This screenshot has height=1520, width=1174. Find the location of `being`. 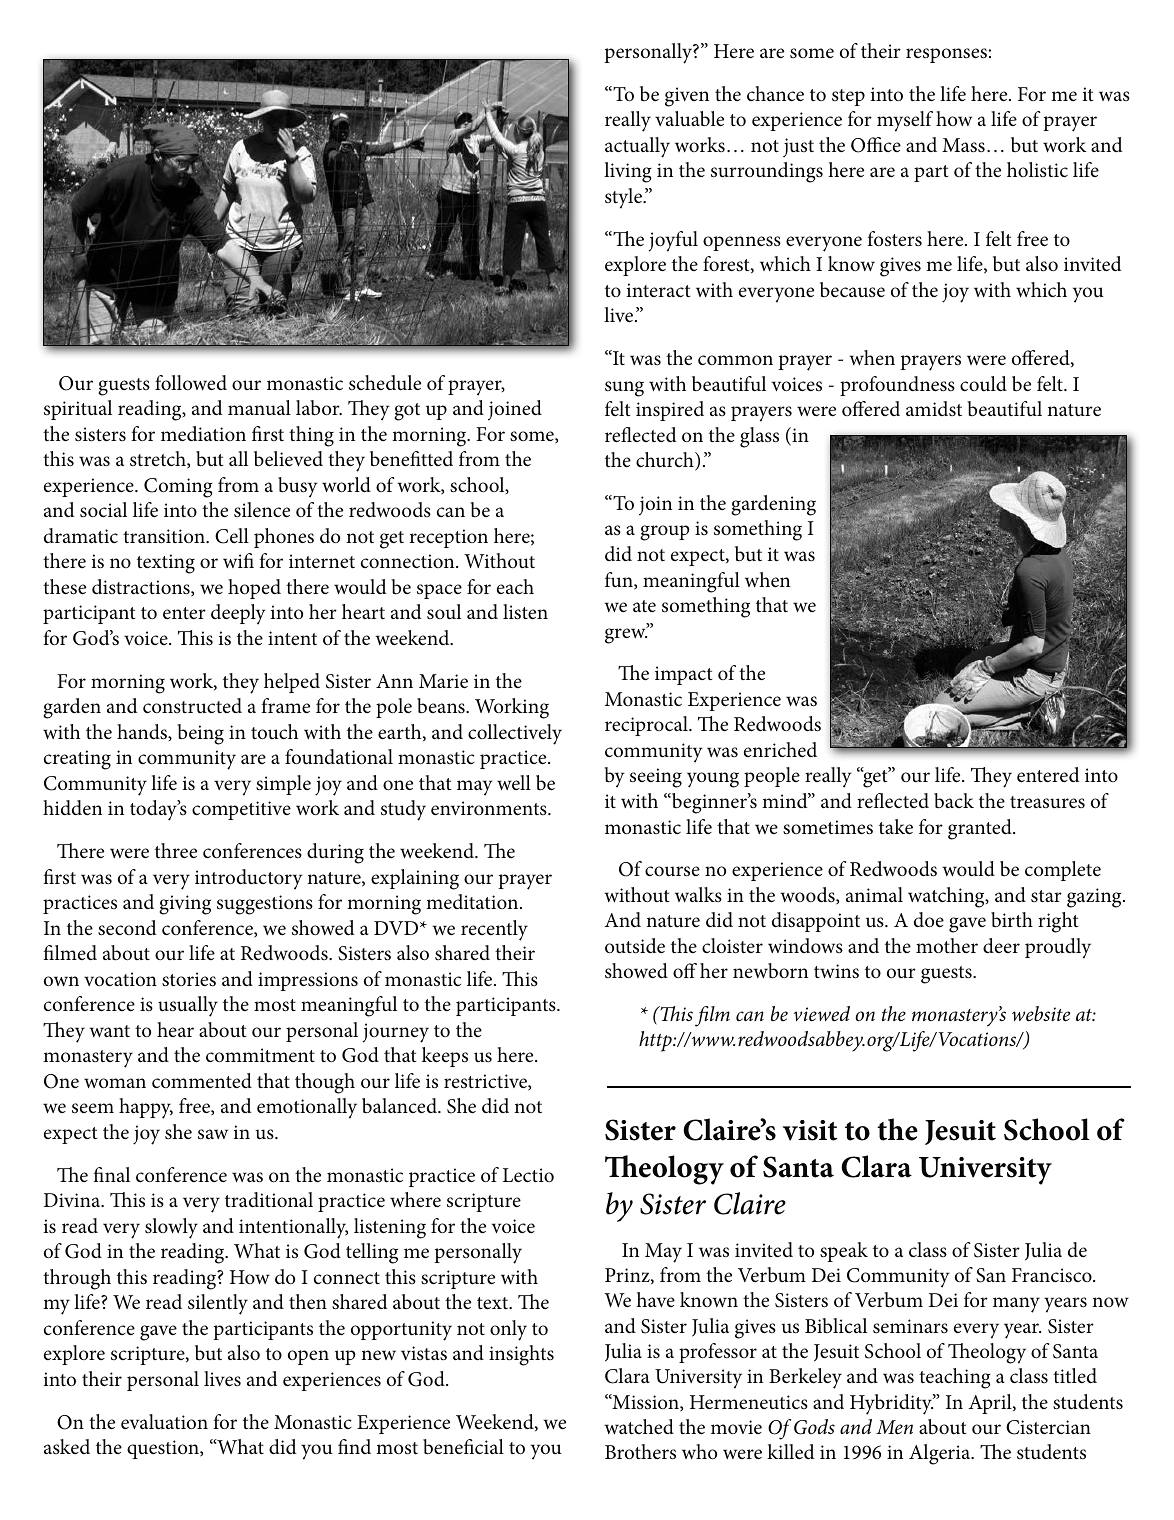

being is located at coordinates (200, 734).
